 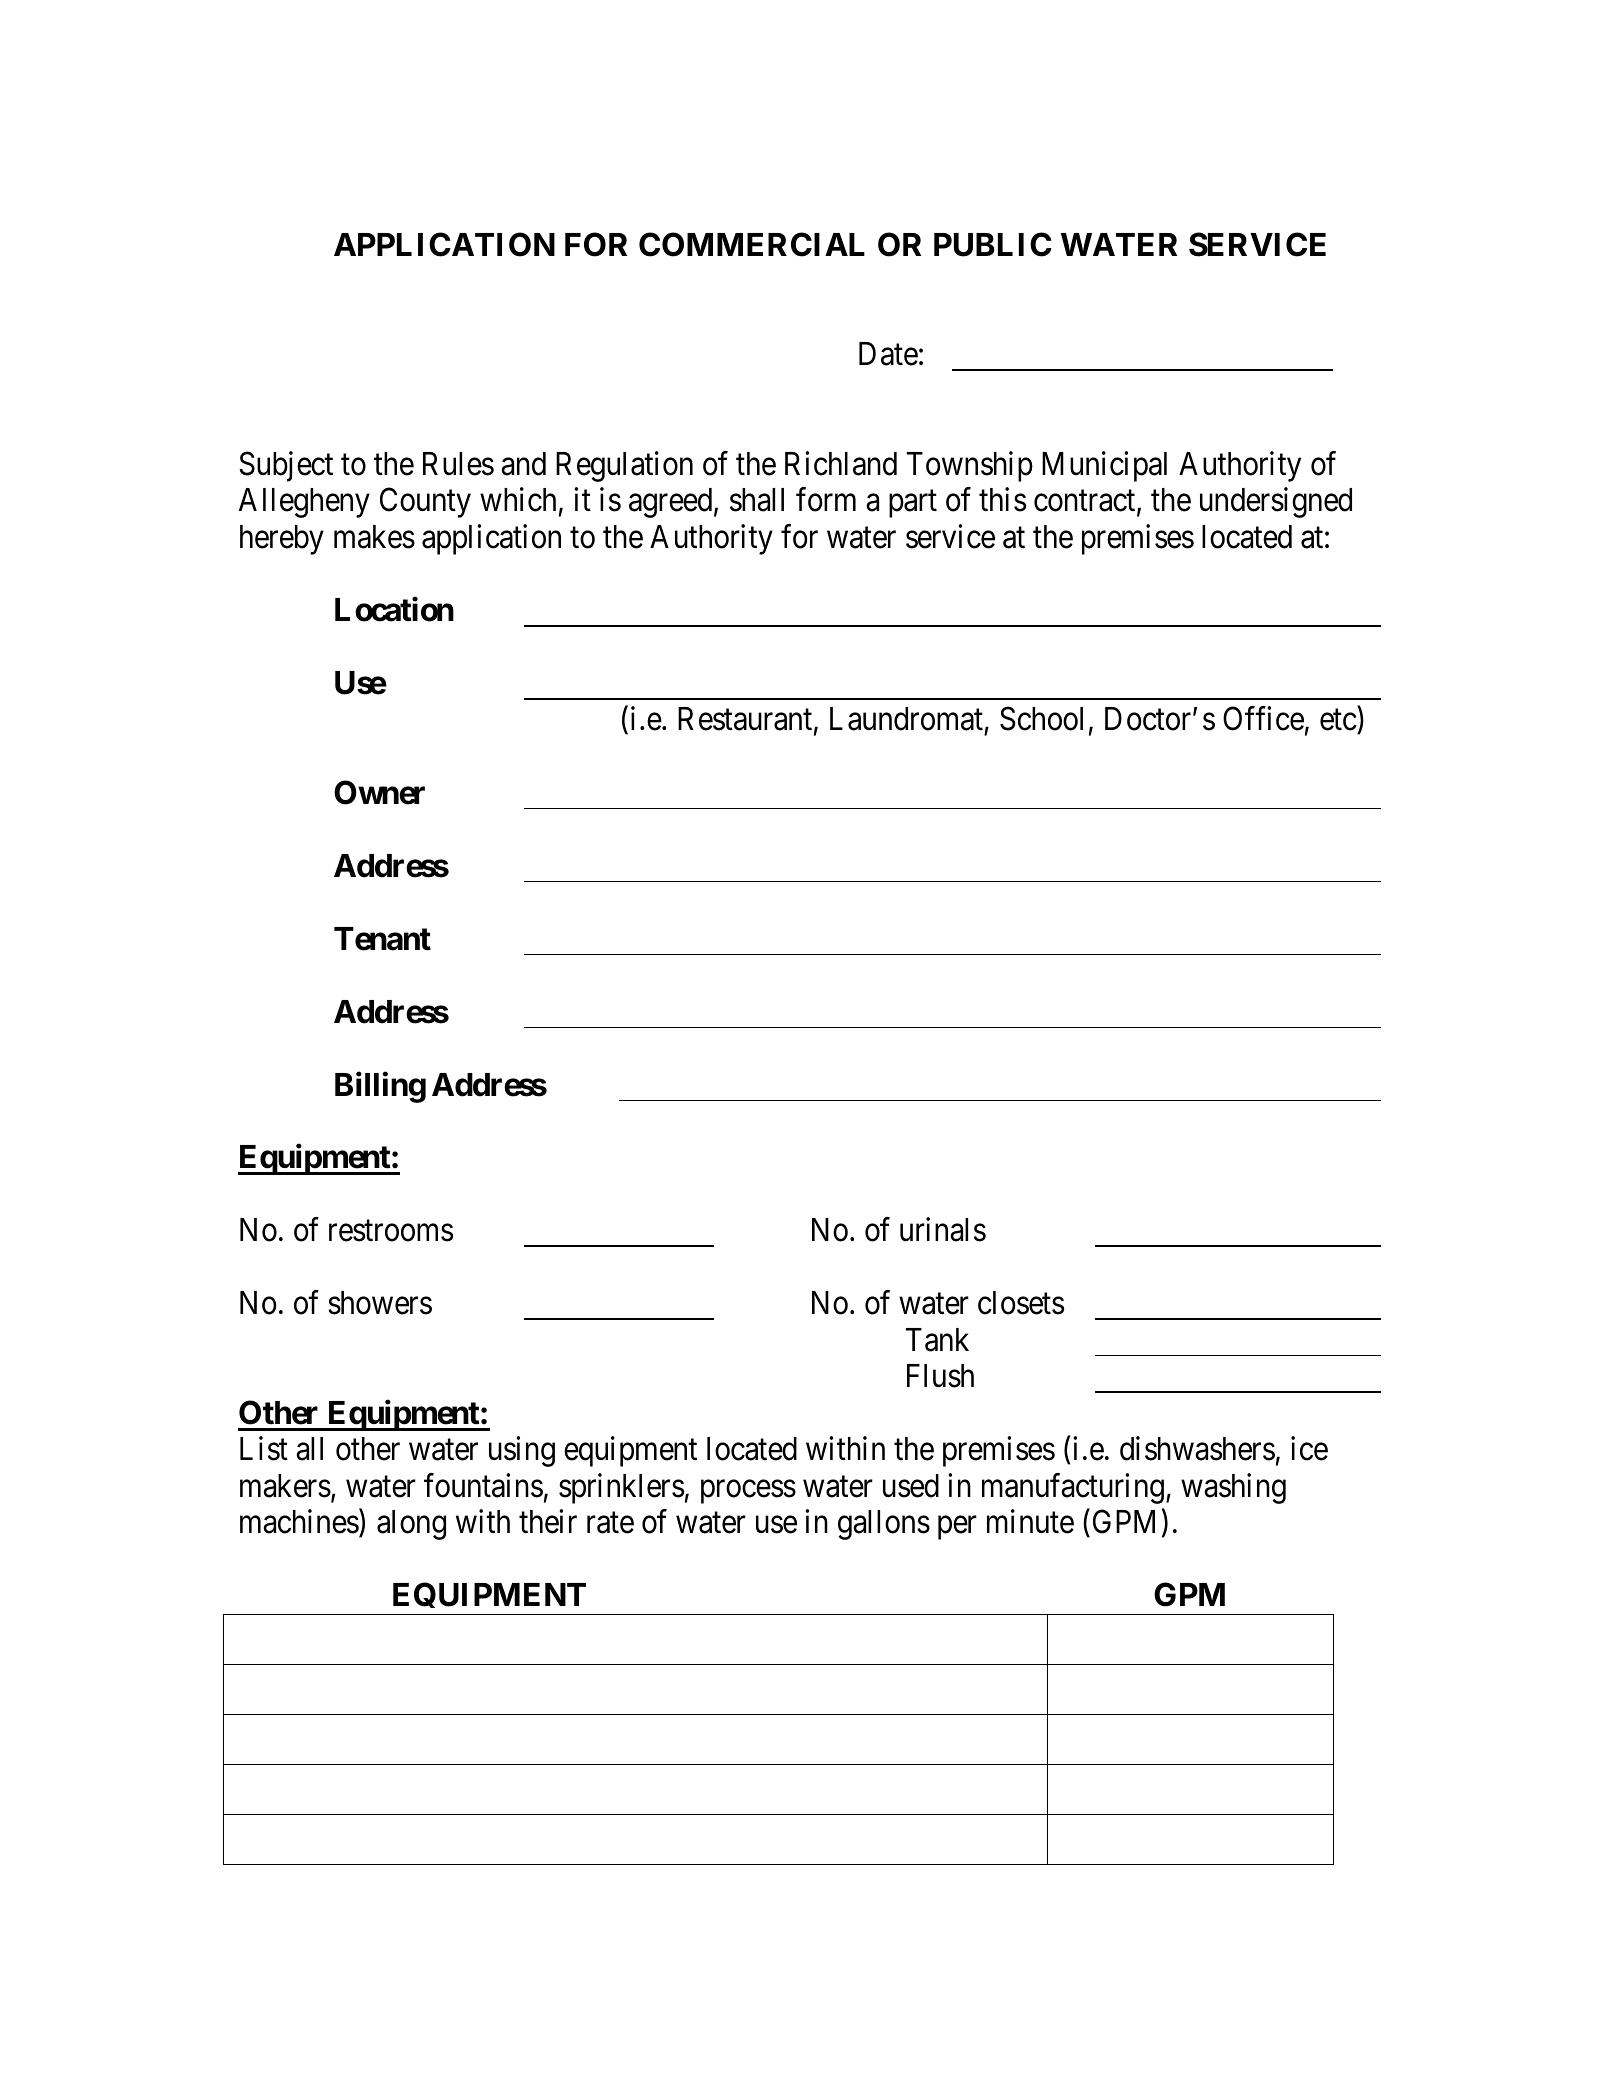 What do you see at coordinates (1263, 719) in the page?
I see `Office` at bounding box center [1263, 719].
